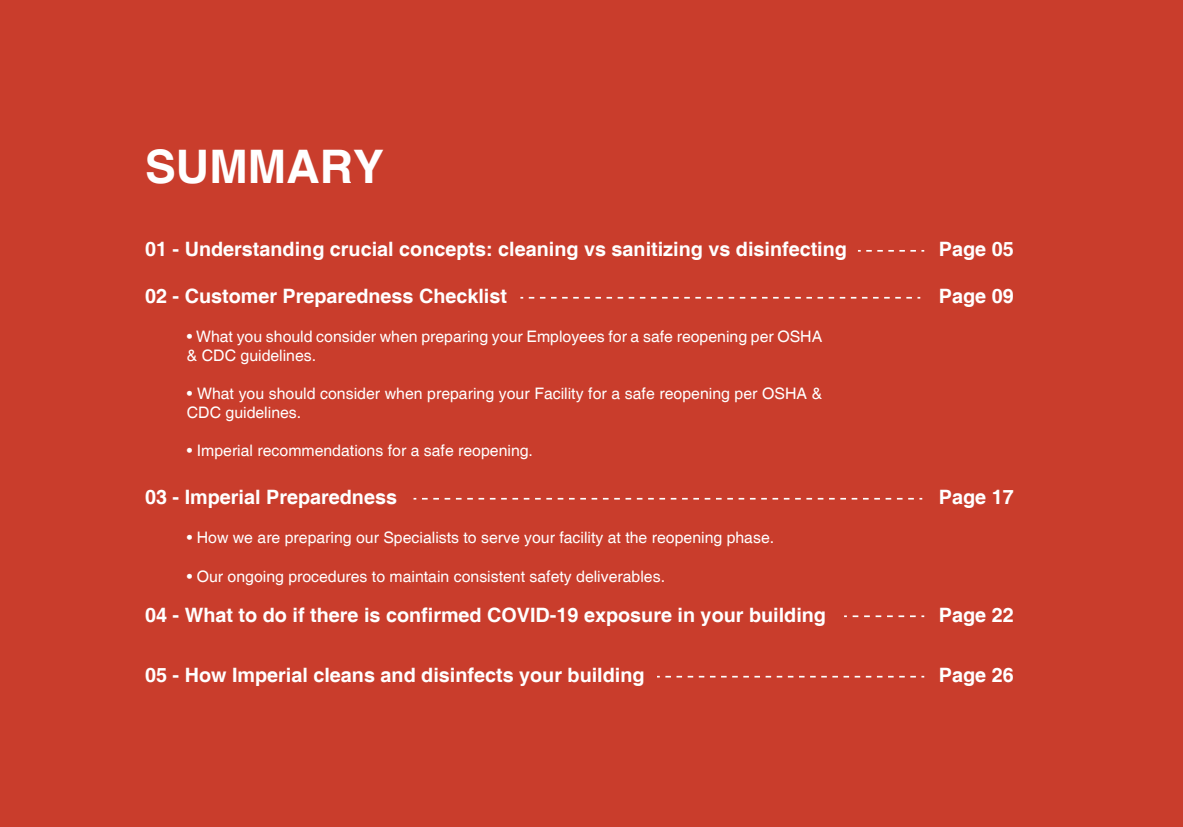 The image size is (1183, 827). Describe the element at coordinates (320, 450) in the image. I see `recommendations` at that location.
